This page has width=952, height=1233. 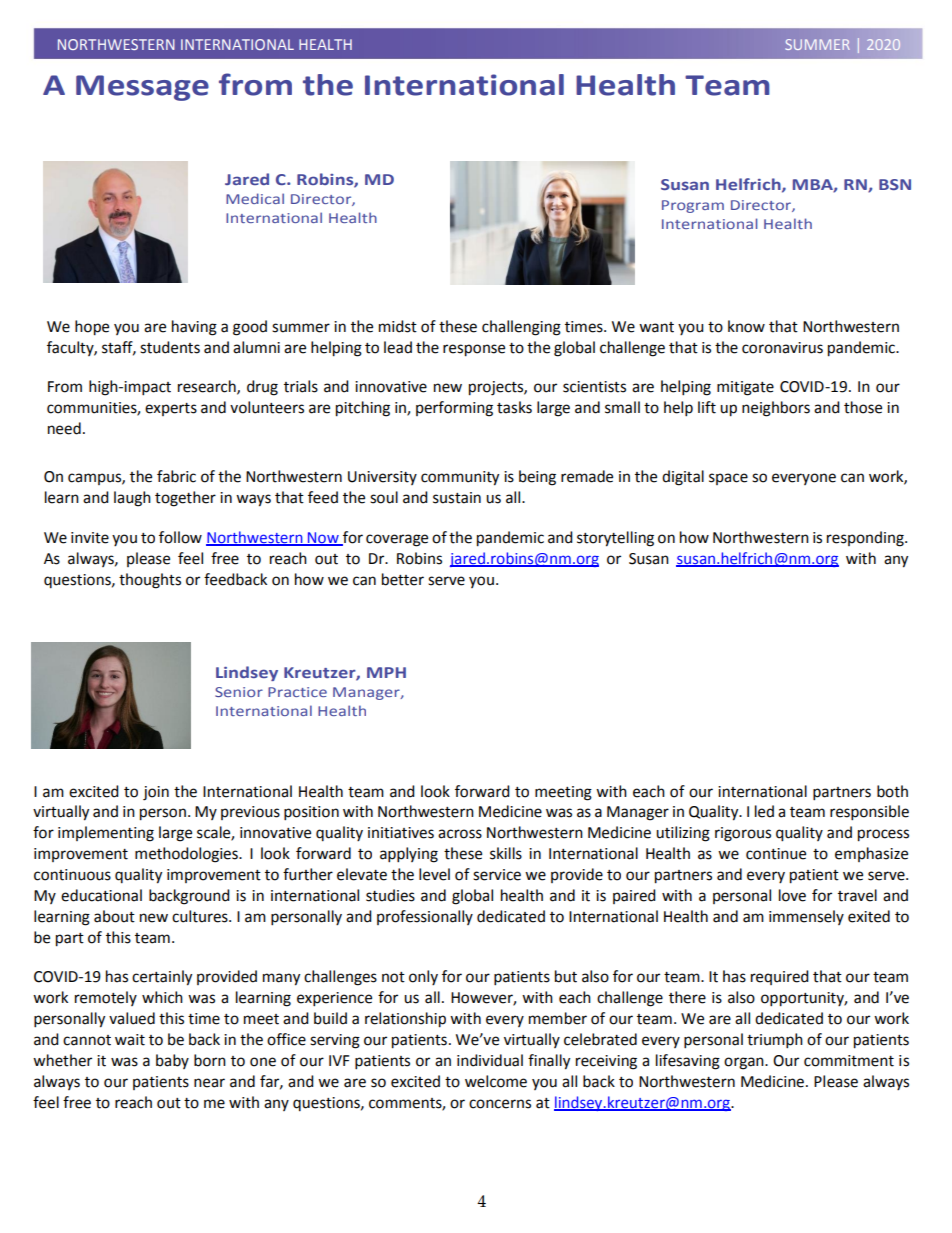 What do you see at coordinates (895, 184) in the page?
I see `BSN` at bounding box center [895, 184].
